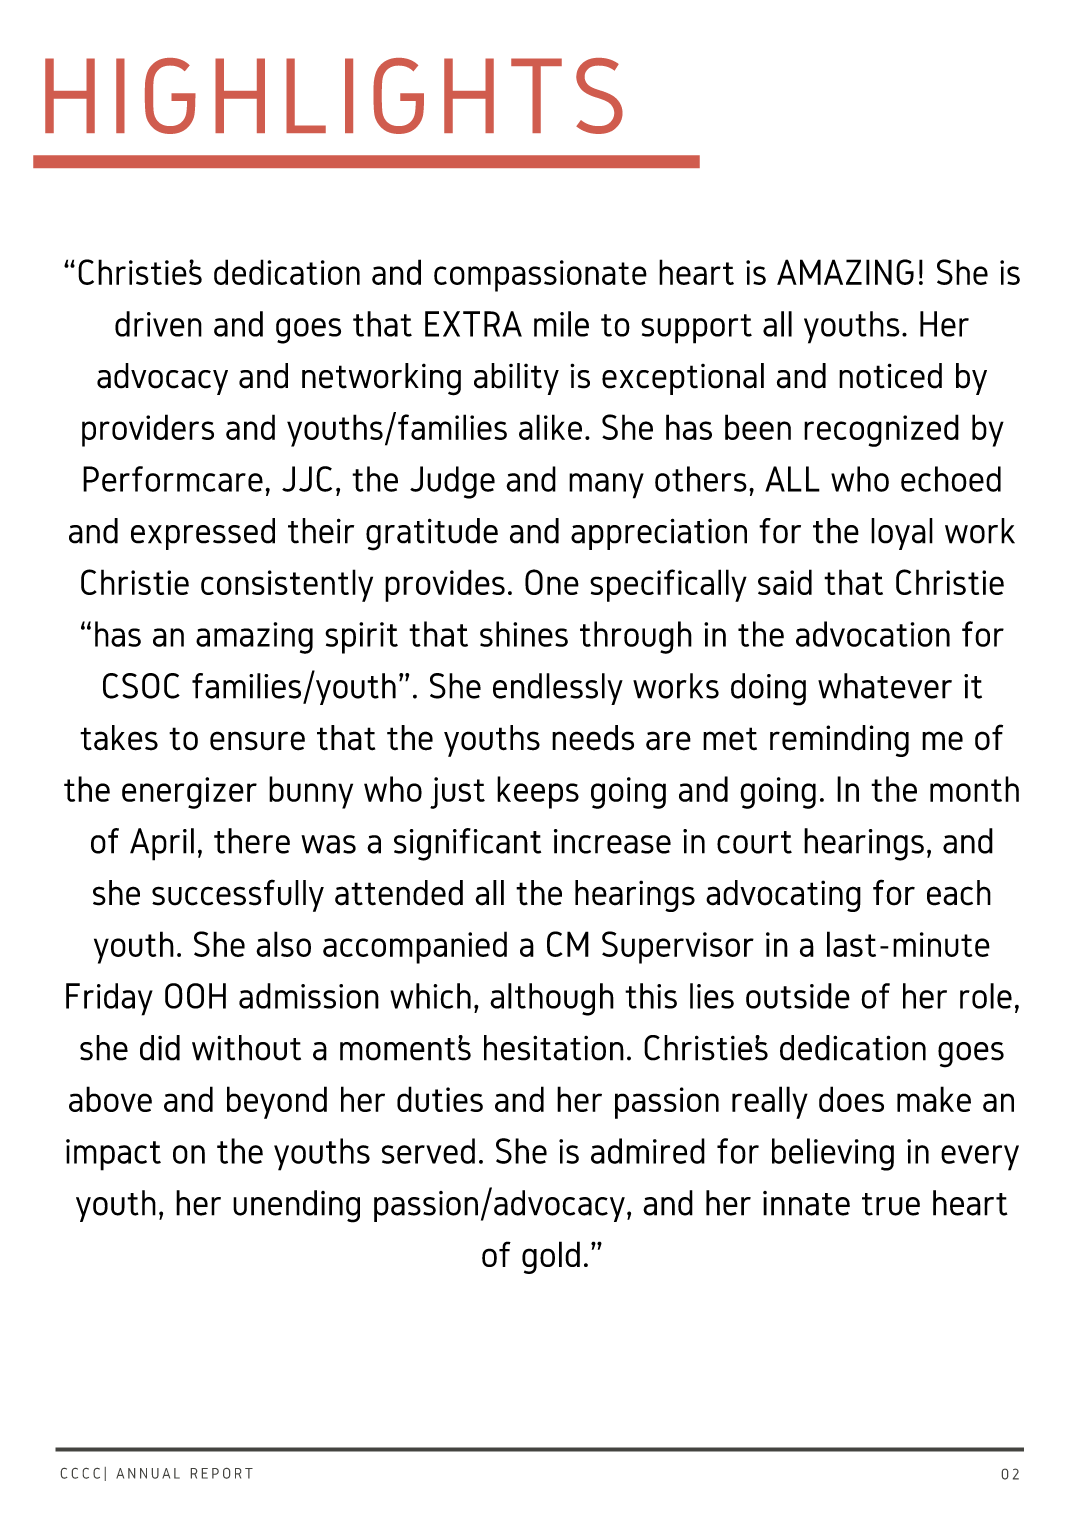 The image size is (1080, 1529). I want to click on support, so click(696, 329).
